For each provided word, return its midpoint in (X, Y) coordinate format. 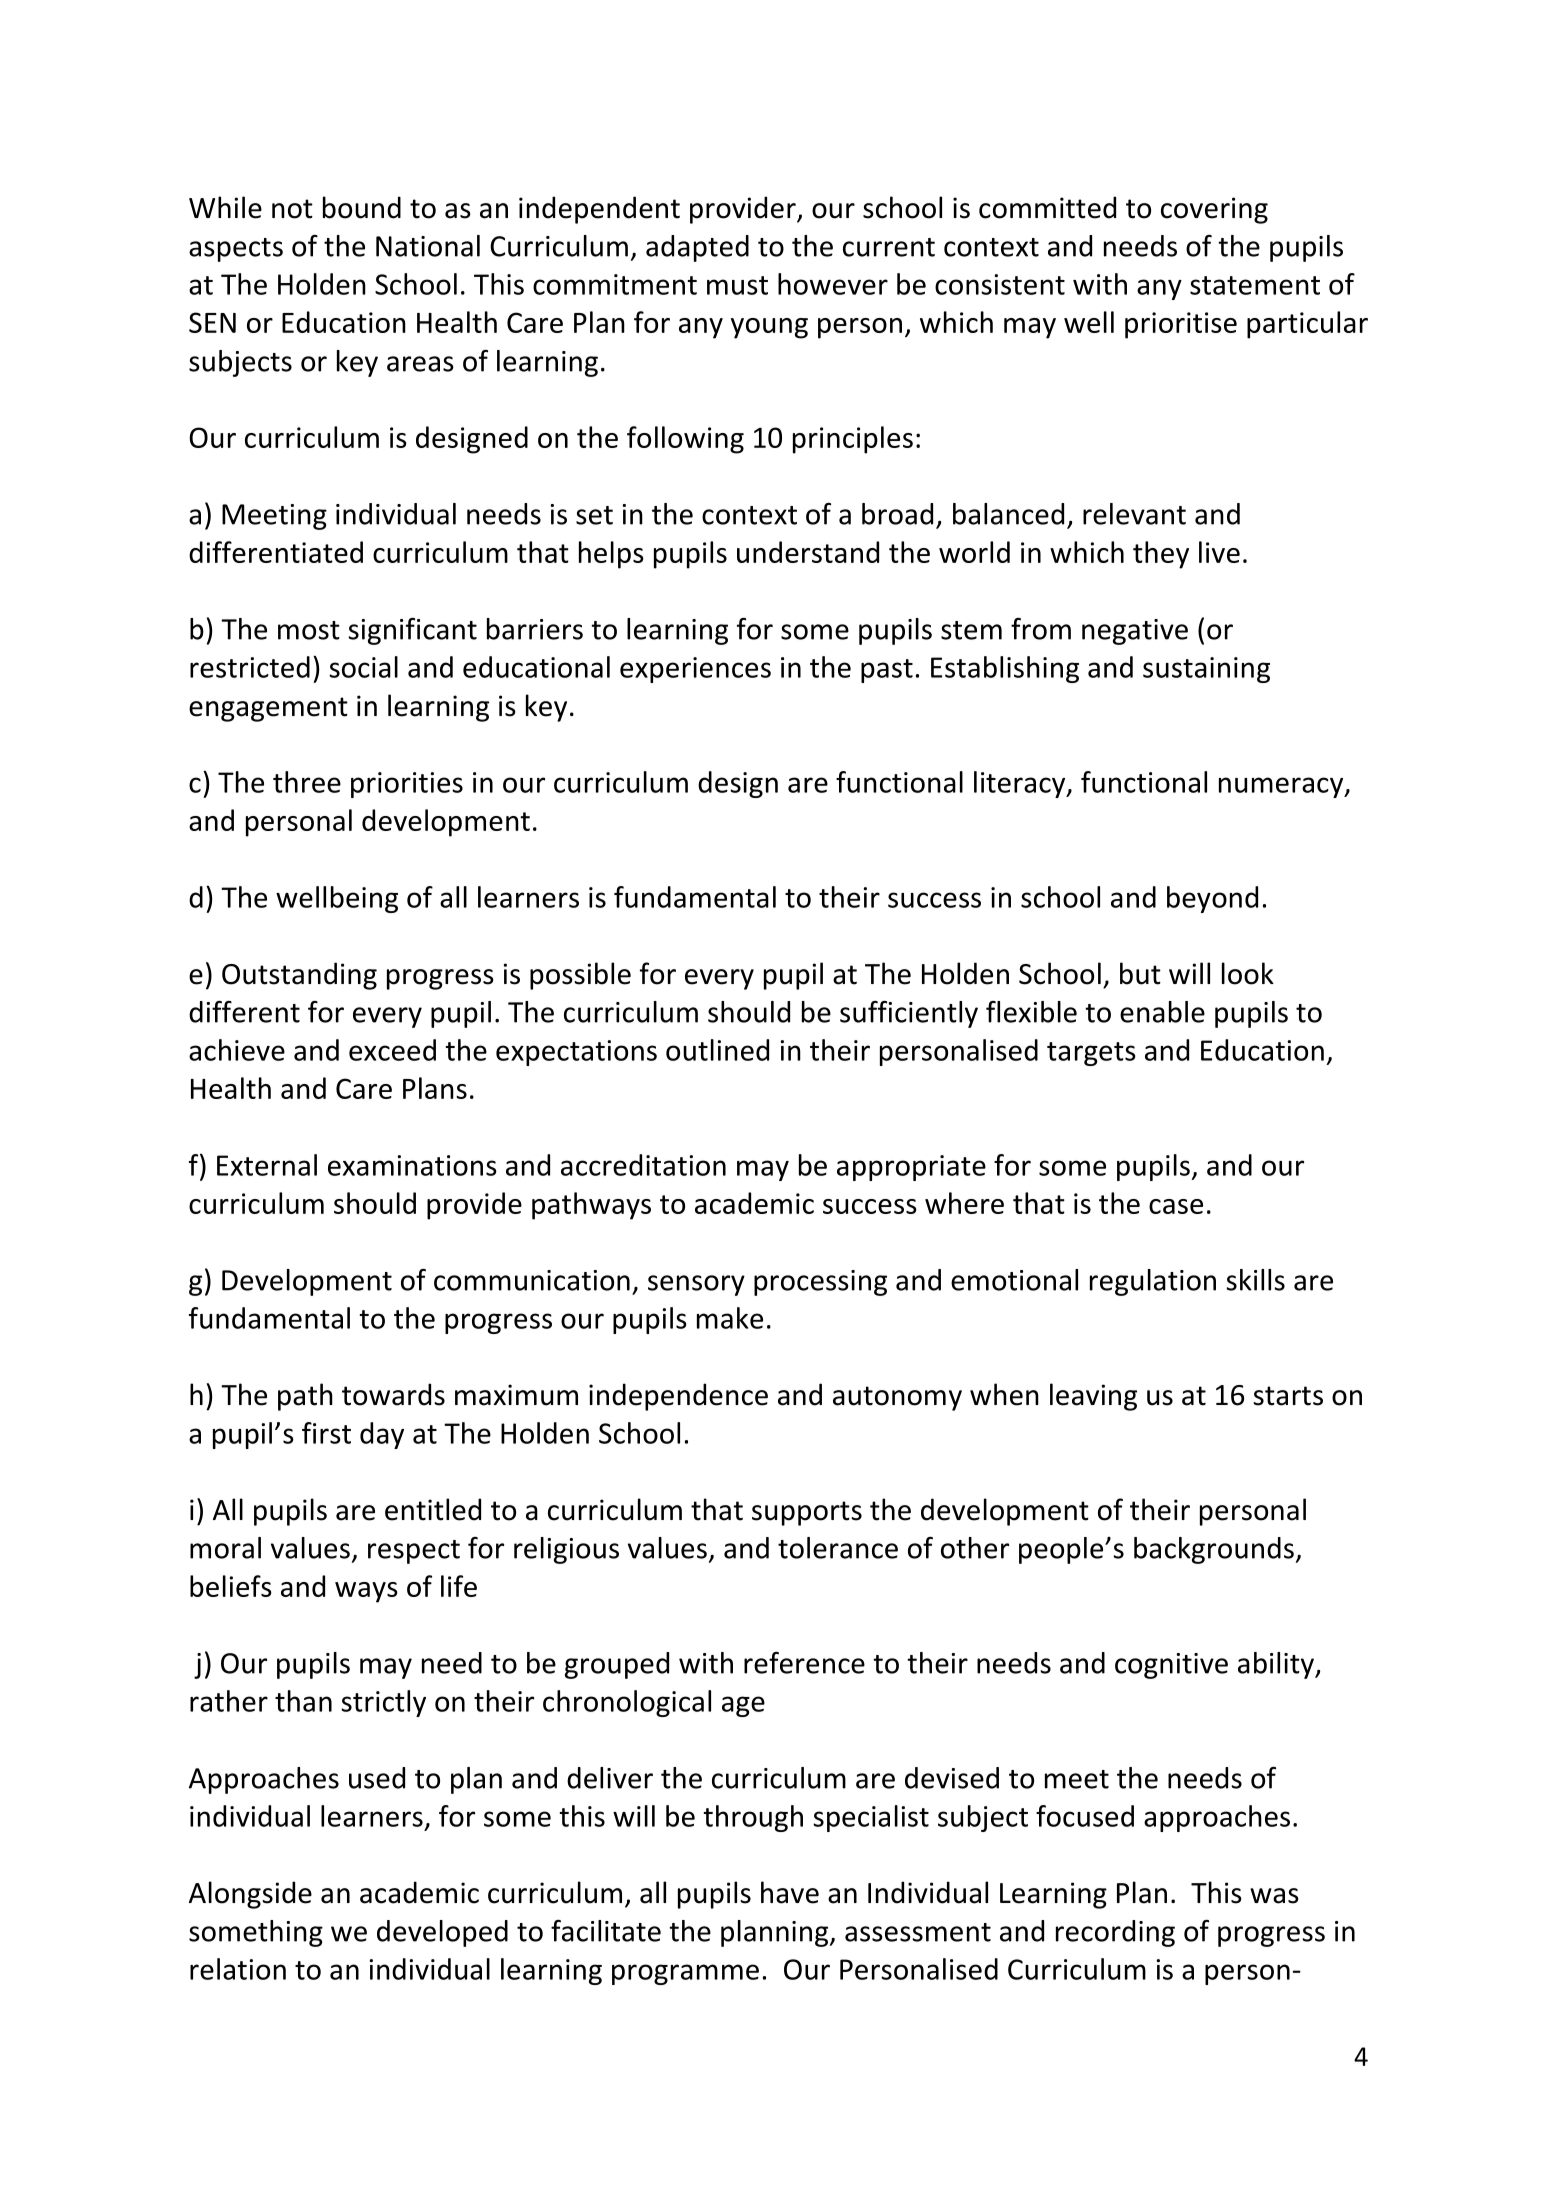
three (307, 782)
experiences (695, 670)
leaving (1093, 1397)
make (730, 1318)
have (790, 1892)
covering (1214, 210)
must (737, 285)
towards (393, 1394)
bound (362, 207)
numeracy (1282, 787)
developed (442, 1933)
